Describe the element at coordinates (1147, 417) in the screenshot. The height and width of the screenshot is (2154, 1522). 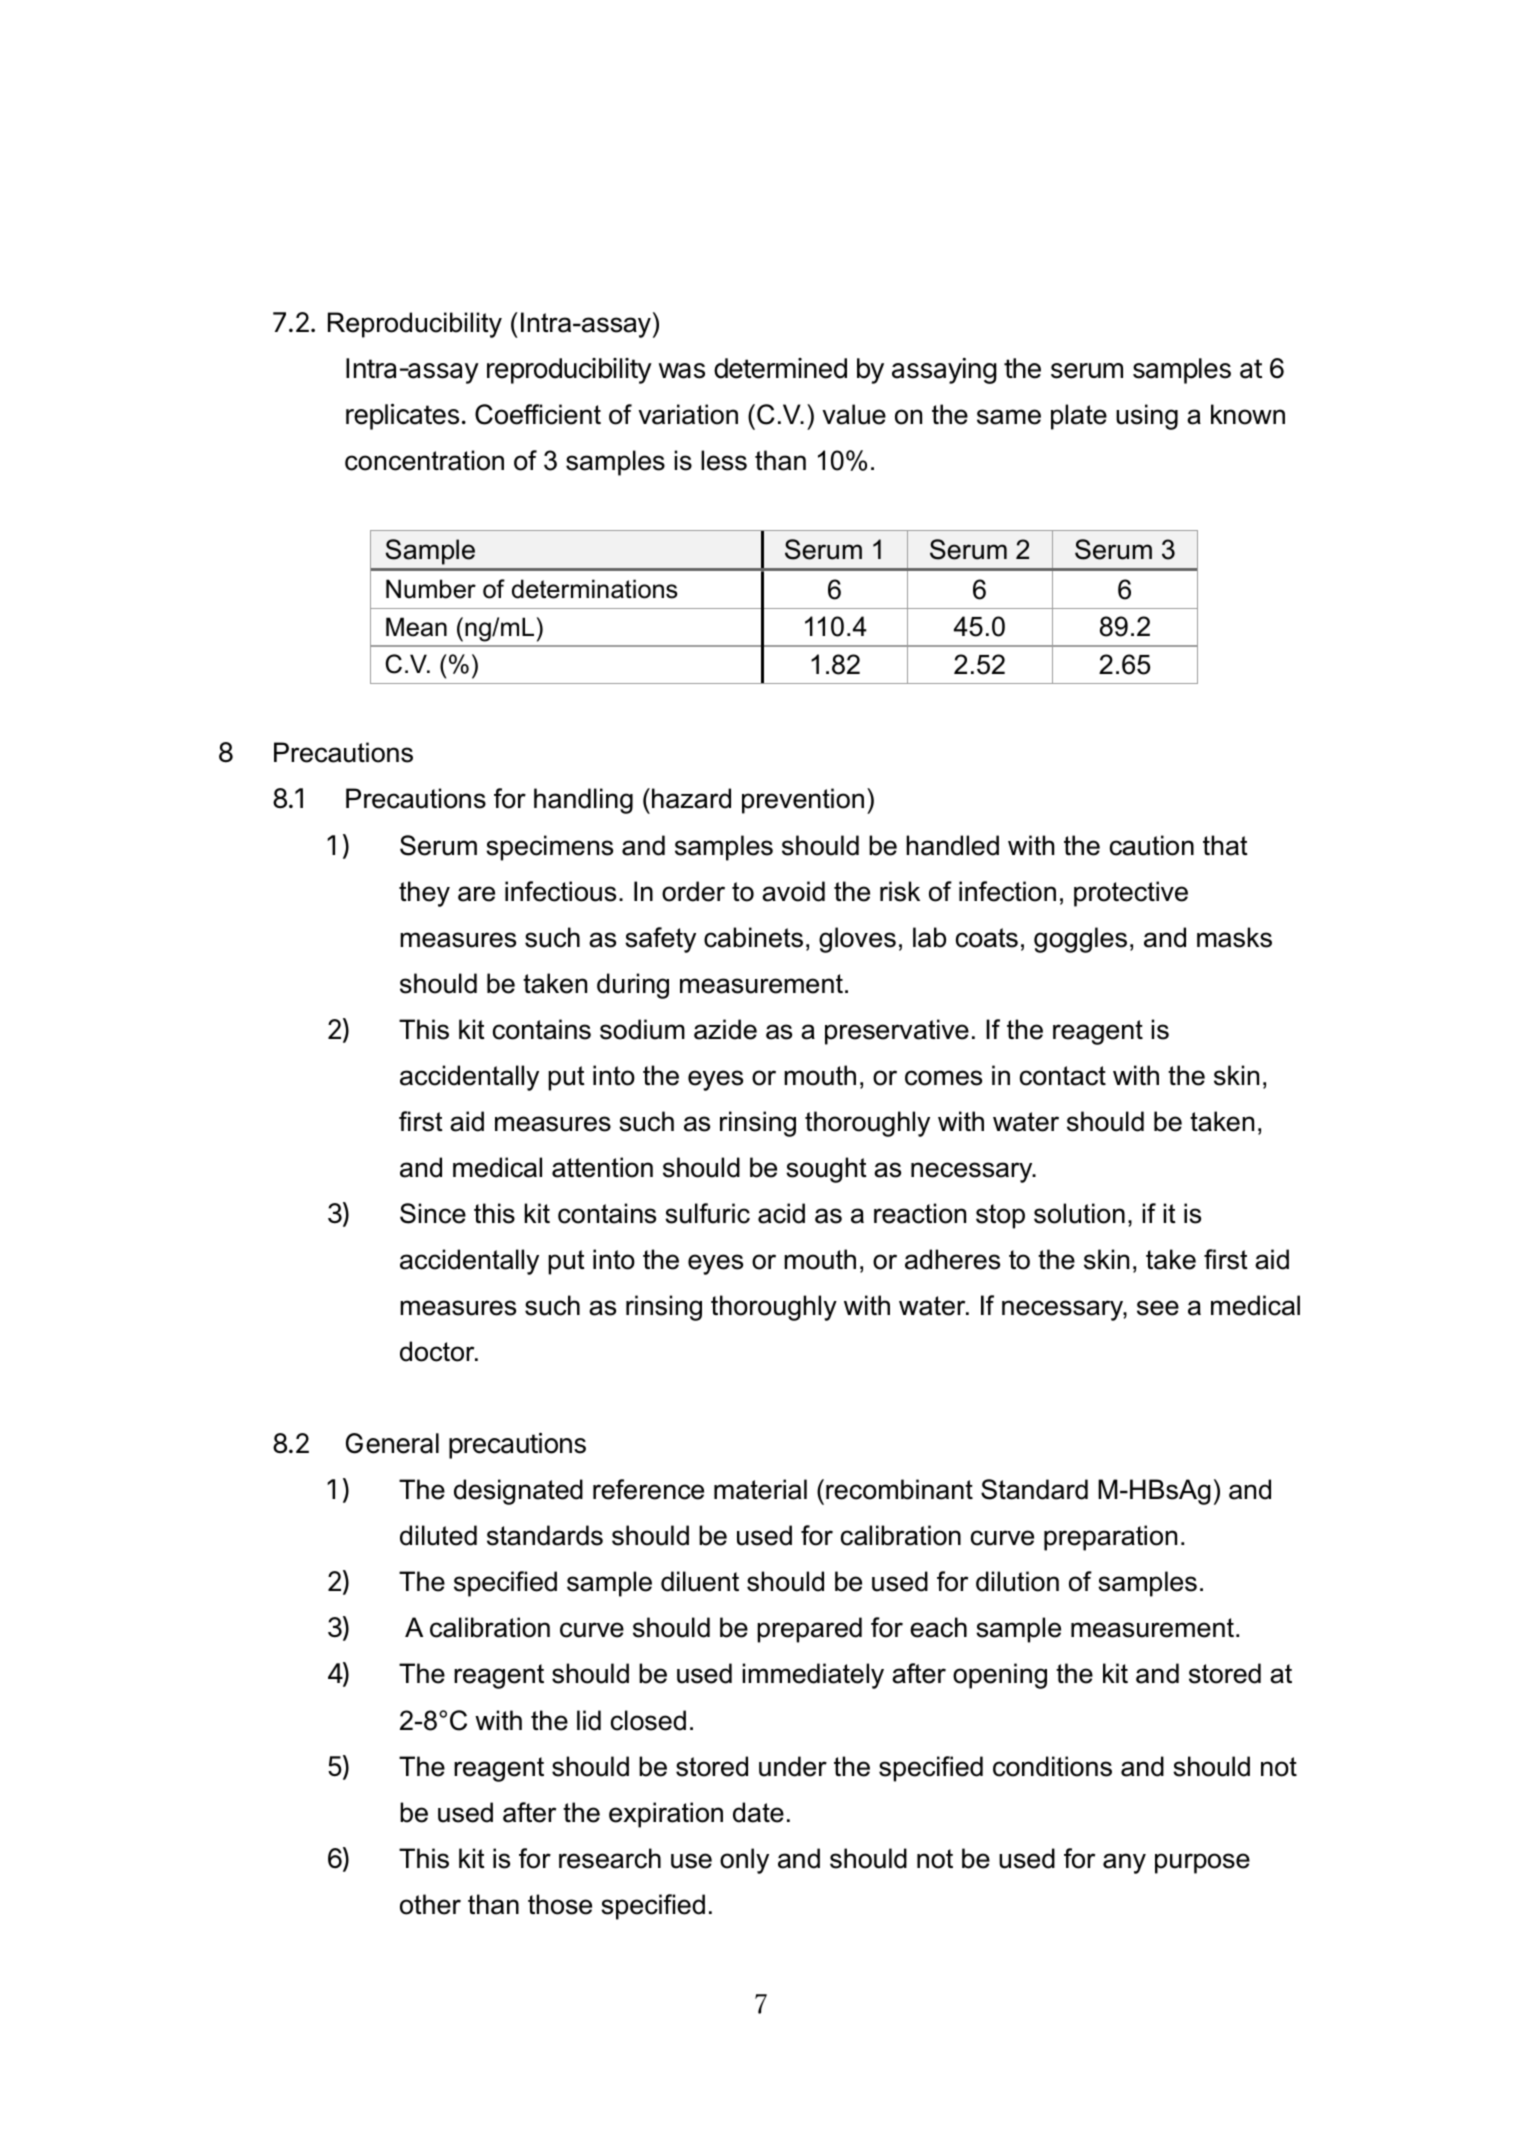
I see `using` at that location.
